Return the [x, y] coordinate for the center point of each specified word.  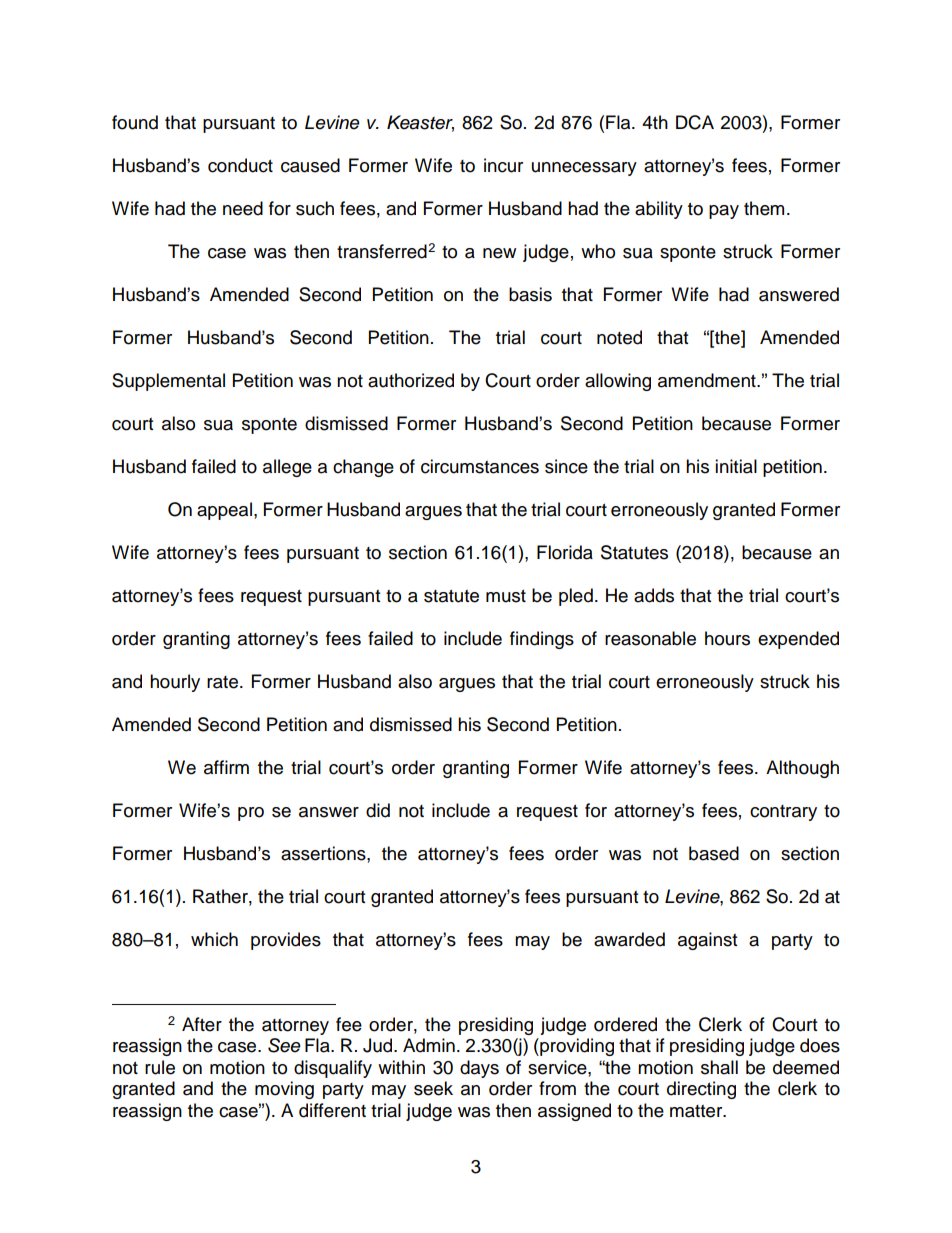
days [479, 1069]
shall [719, 1067]
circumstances [480, 466]
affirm [226, 767]
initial [736, 466]
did [378, 810]
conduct [240, 165]
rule [160, 1067]
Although [802, 769]
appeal [224, 511]
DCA [695, 122]
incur [503, 165]
